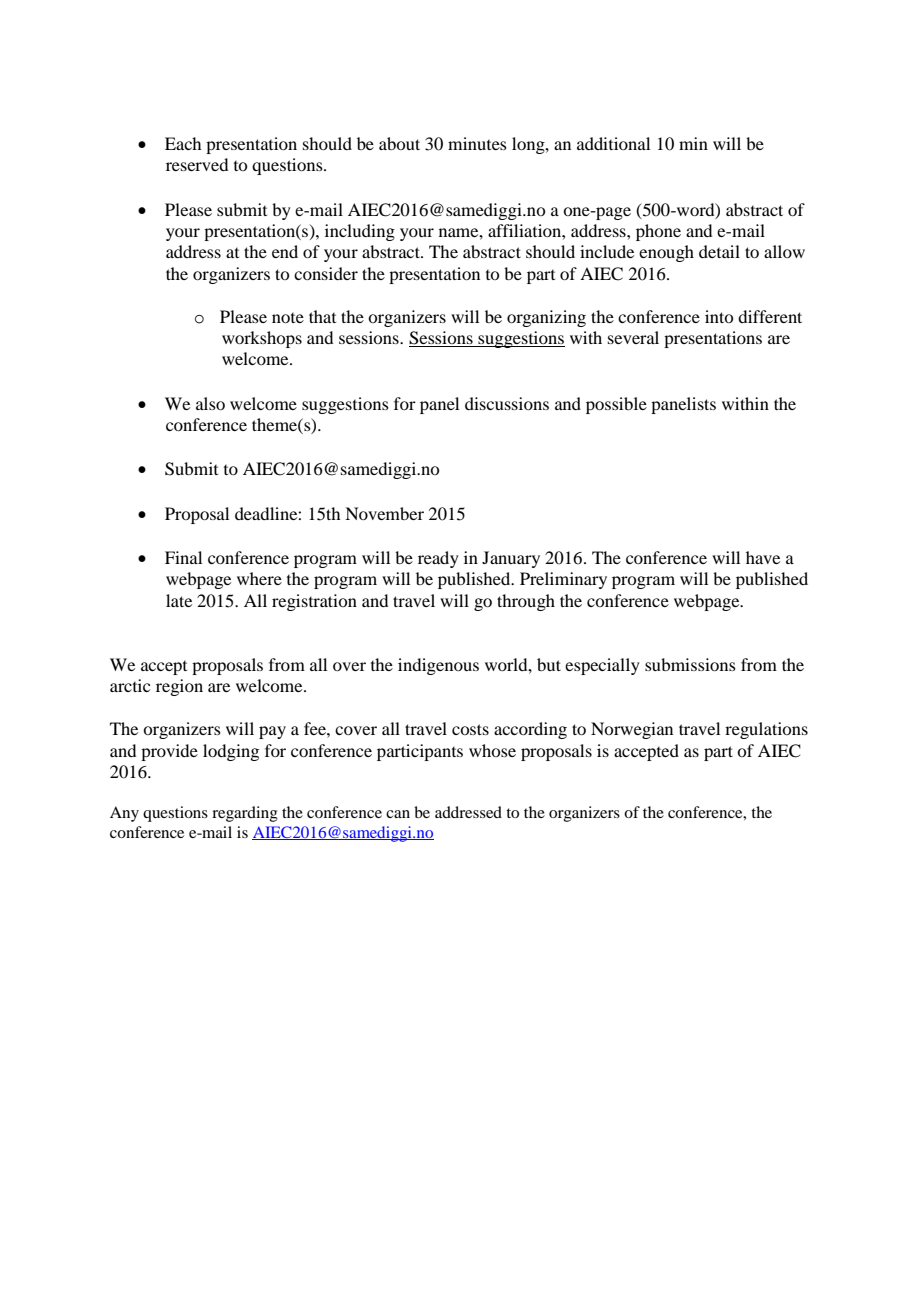 The height and width of the document is (1308, 924). I want to click on reserved, so click(197, 164).
